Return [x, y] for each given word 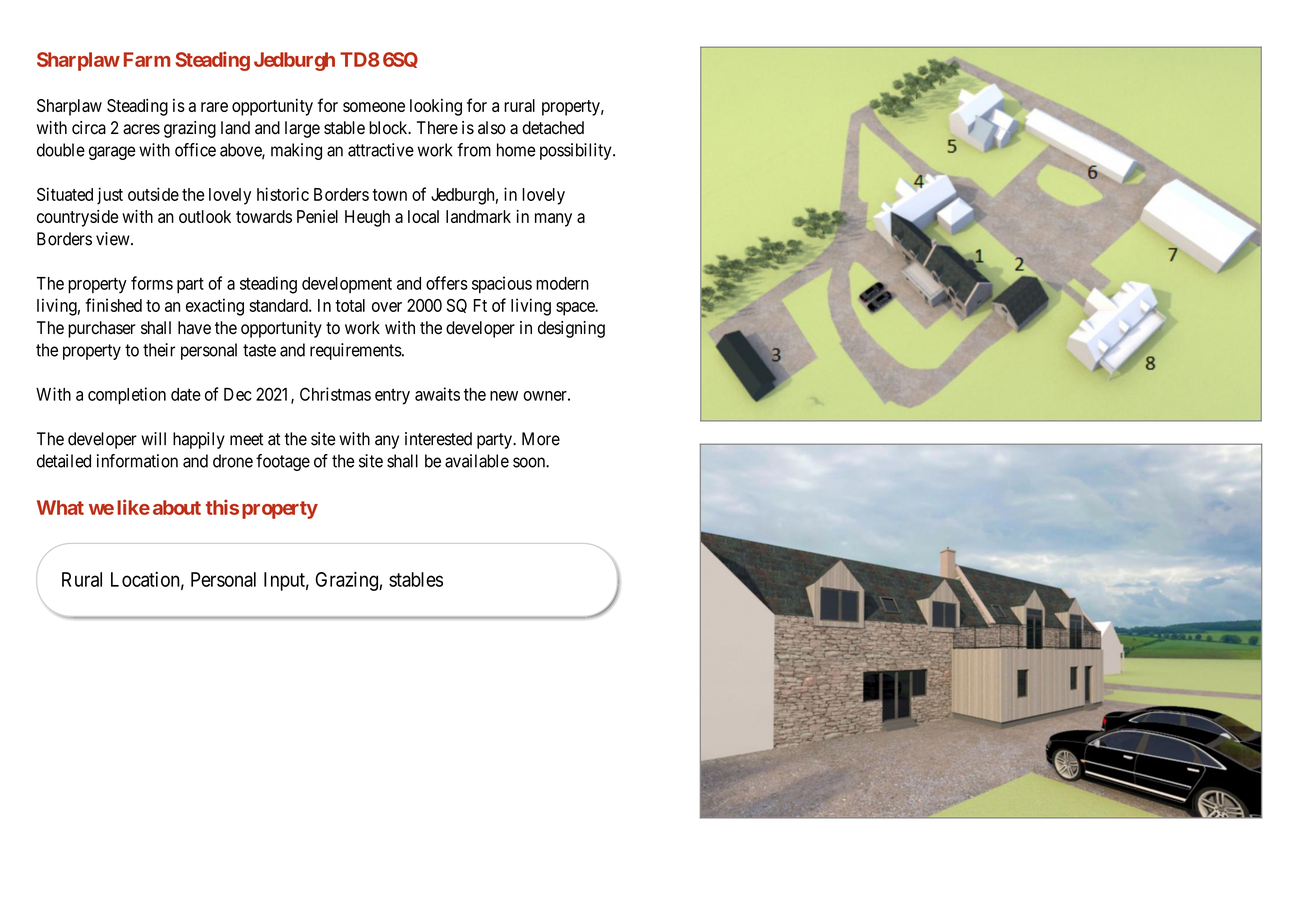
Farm [147, 59]
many [553, 220]
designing [571, 329]
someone [374, 107]
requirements [356, 351]
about [177, 507]
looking [436, 107]
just [110, 196]
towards [264, 216]
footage [283, 462]
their [159, 350]
